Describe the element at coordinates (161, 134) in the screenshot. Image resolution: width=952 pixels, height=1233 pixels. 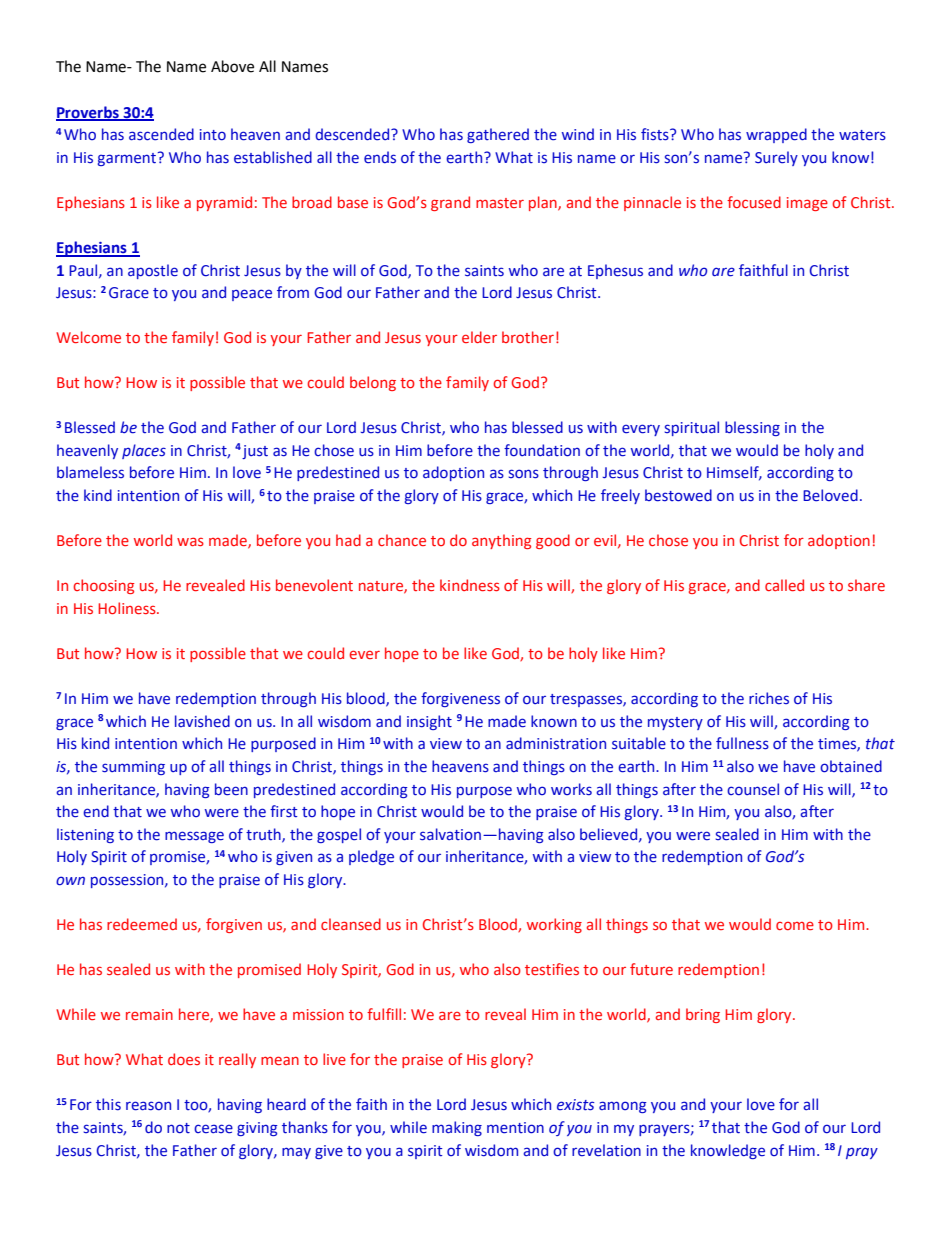
I see `ascended` at that location.
